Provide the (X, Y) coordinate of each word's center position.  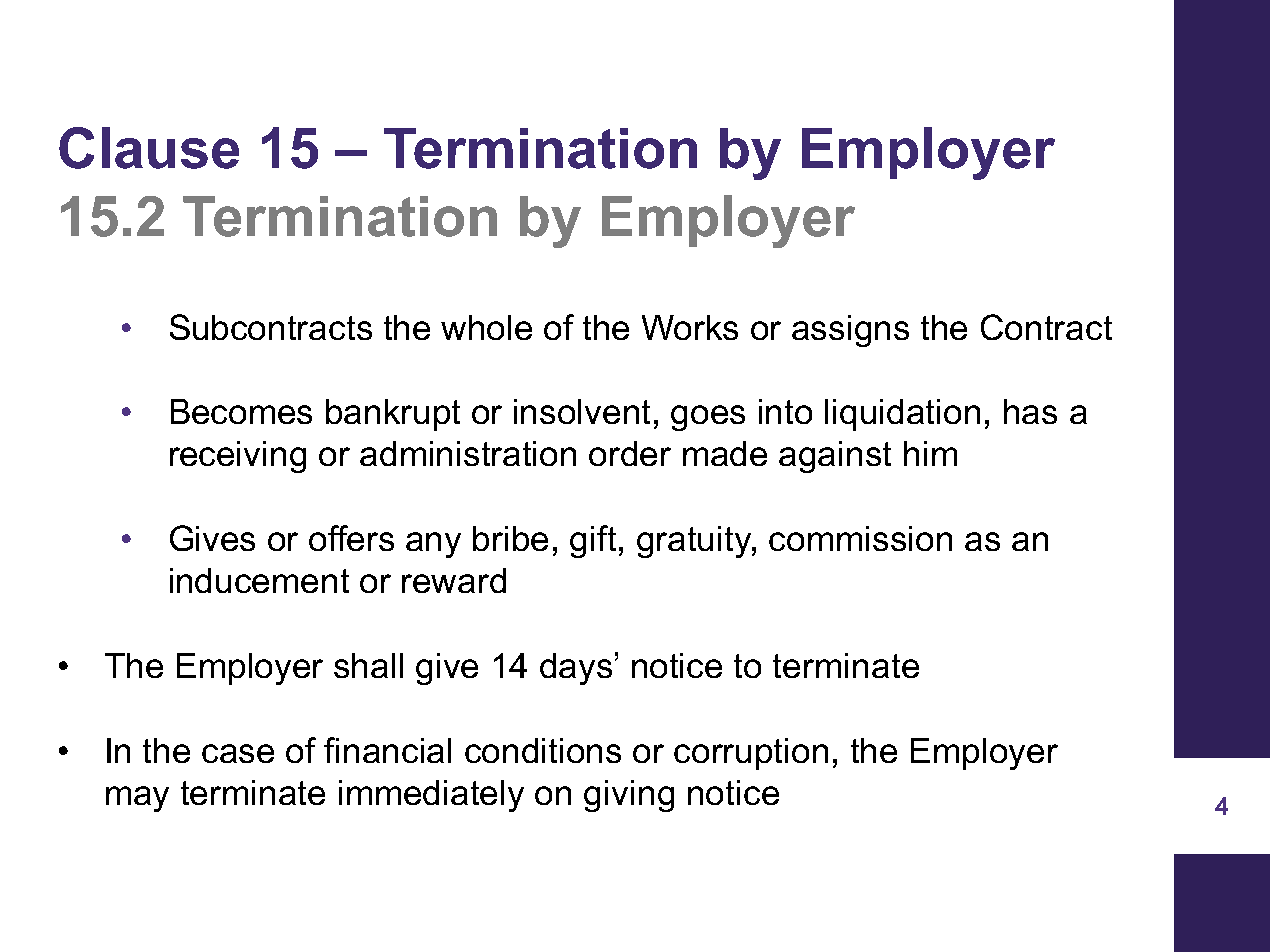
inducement (259, 580)
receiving (238, 457)
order (630, 453)
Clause (149, 148)
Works (690, 327)
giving (629, 796)
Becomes (241, 411)
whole (486, 327)
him (930, 453)
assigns (850, 331)
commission (860, 538)
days (576, 669)
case (238, 753)
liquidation (902, 415)
